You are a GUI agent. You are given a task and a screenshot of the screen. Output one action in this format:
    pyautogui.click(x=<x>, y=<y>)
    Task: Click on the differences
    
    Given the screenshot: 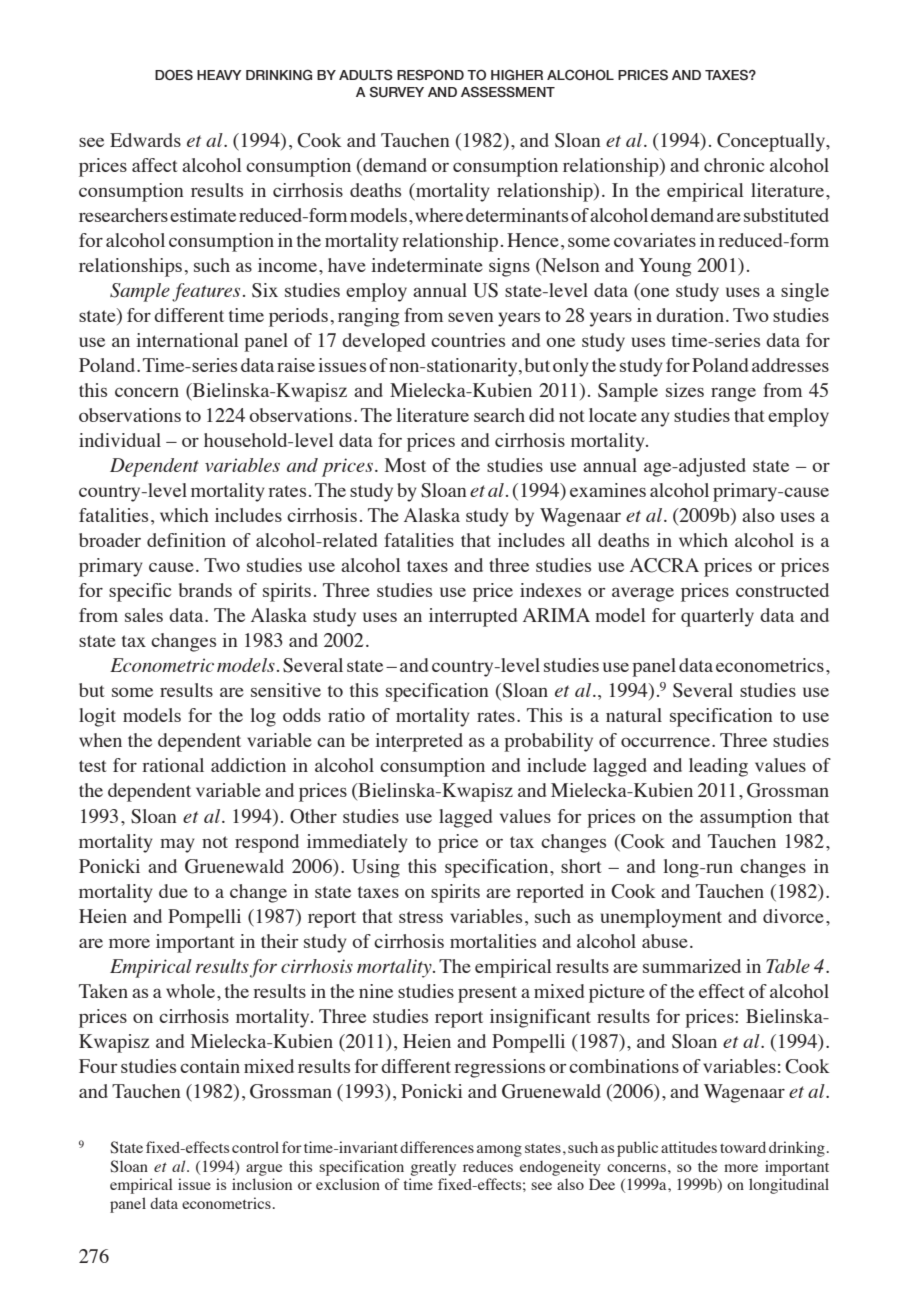 What is the action you would take?
    pyautogui.click(x=437, y=1147)
